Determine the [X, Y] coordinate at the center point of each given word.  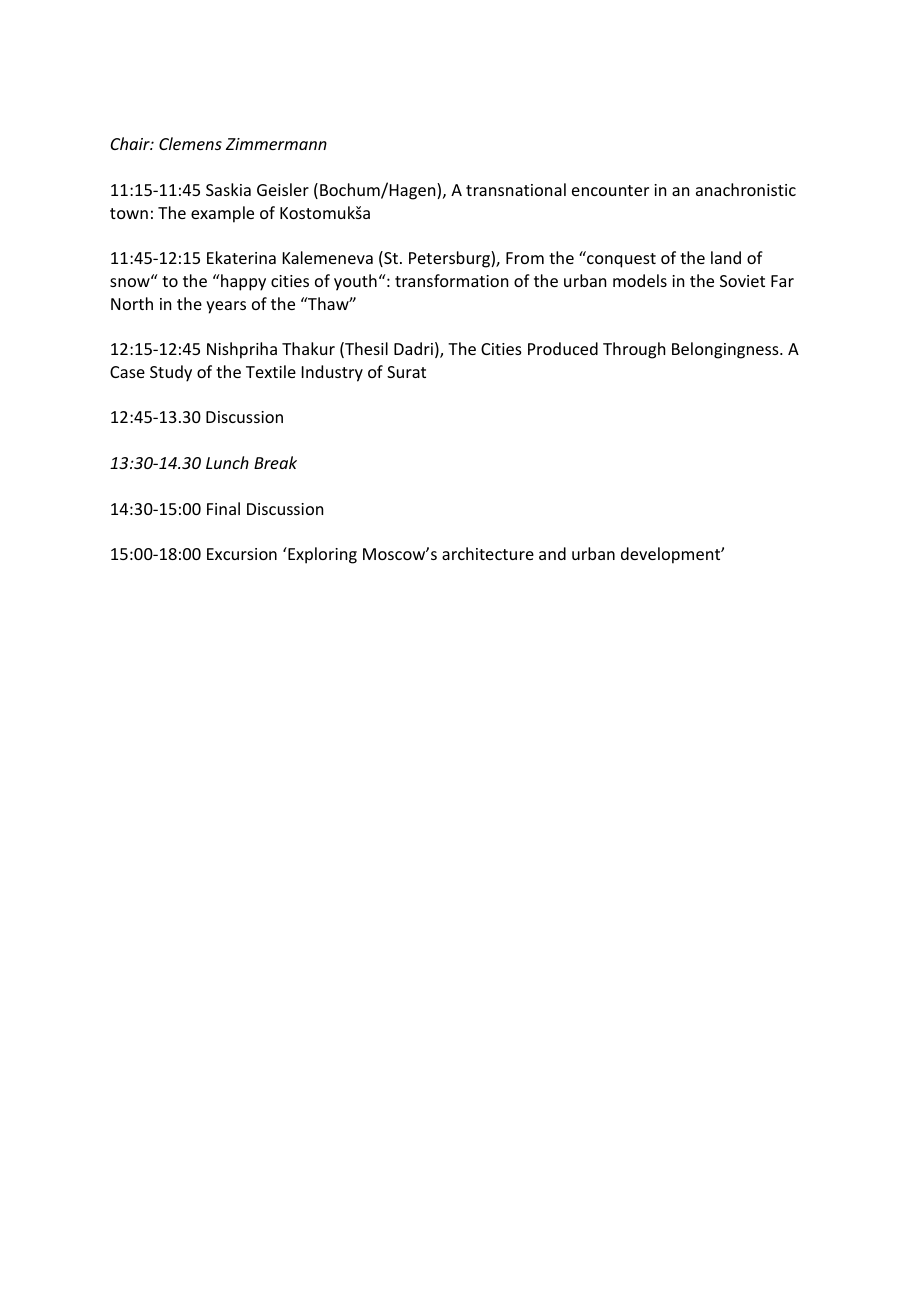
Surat [406, 372]
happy [242, 282]
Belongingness [726, 350]
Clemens [190, 143]
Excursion [242, 554]
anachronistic [746, 189]
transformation [451, 280]
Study [171, 373]
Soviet [742, 281]
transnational [516, 189]
